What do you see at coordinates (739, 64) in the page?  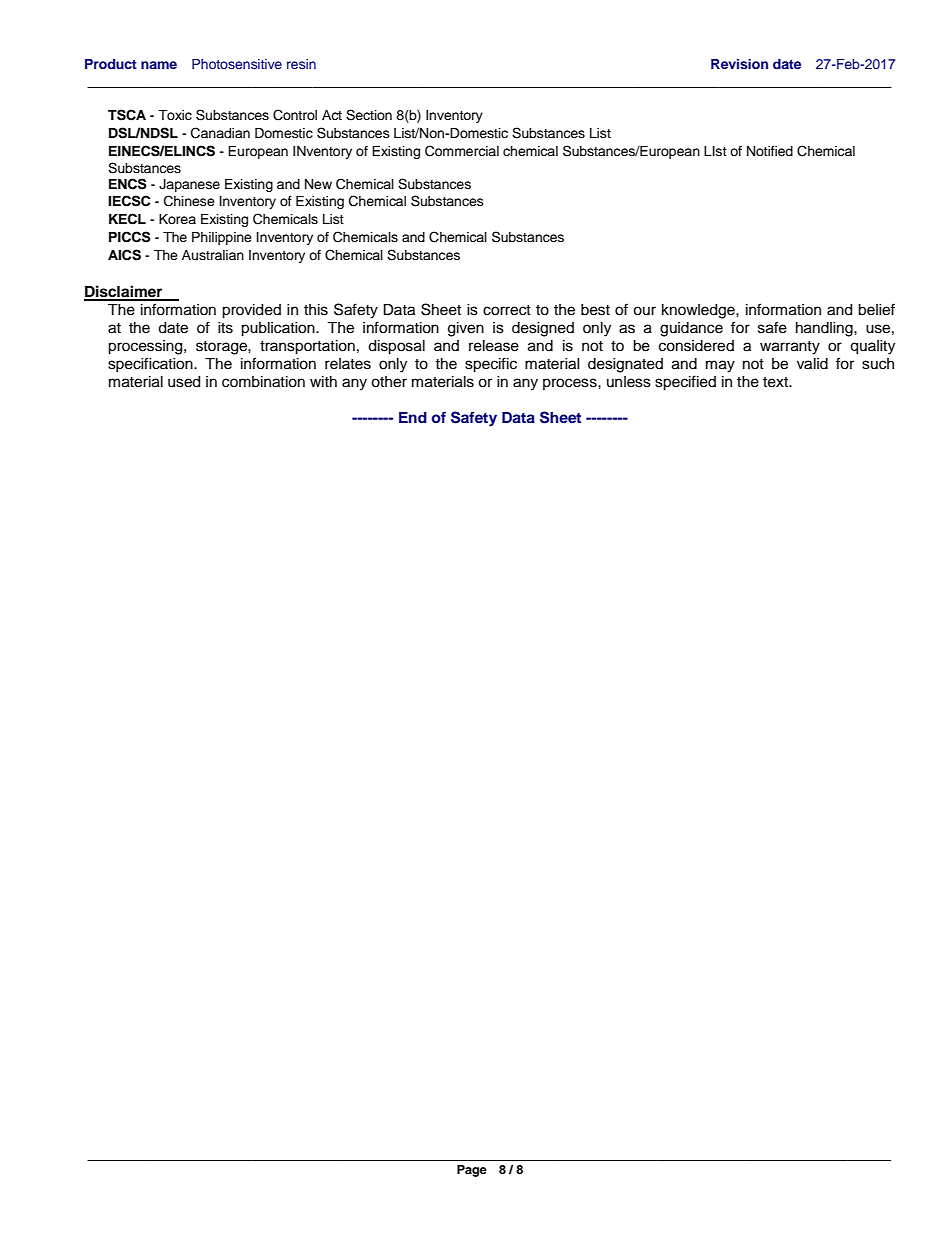 I see `Revision` at bounding box center [739, 64].
